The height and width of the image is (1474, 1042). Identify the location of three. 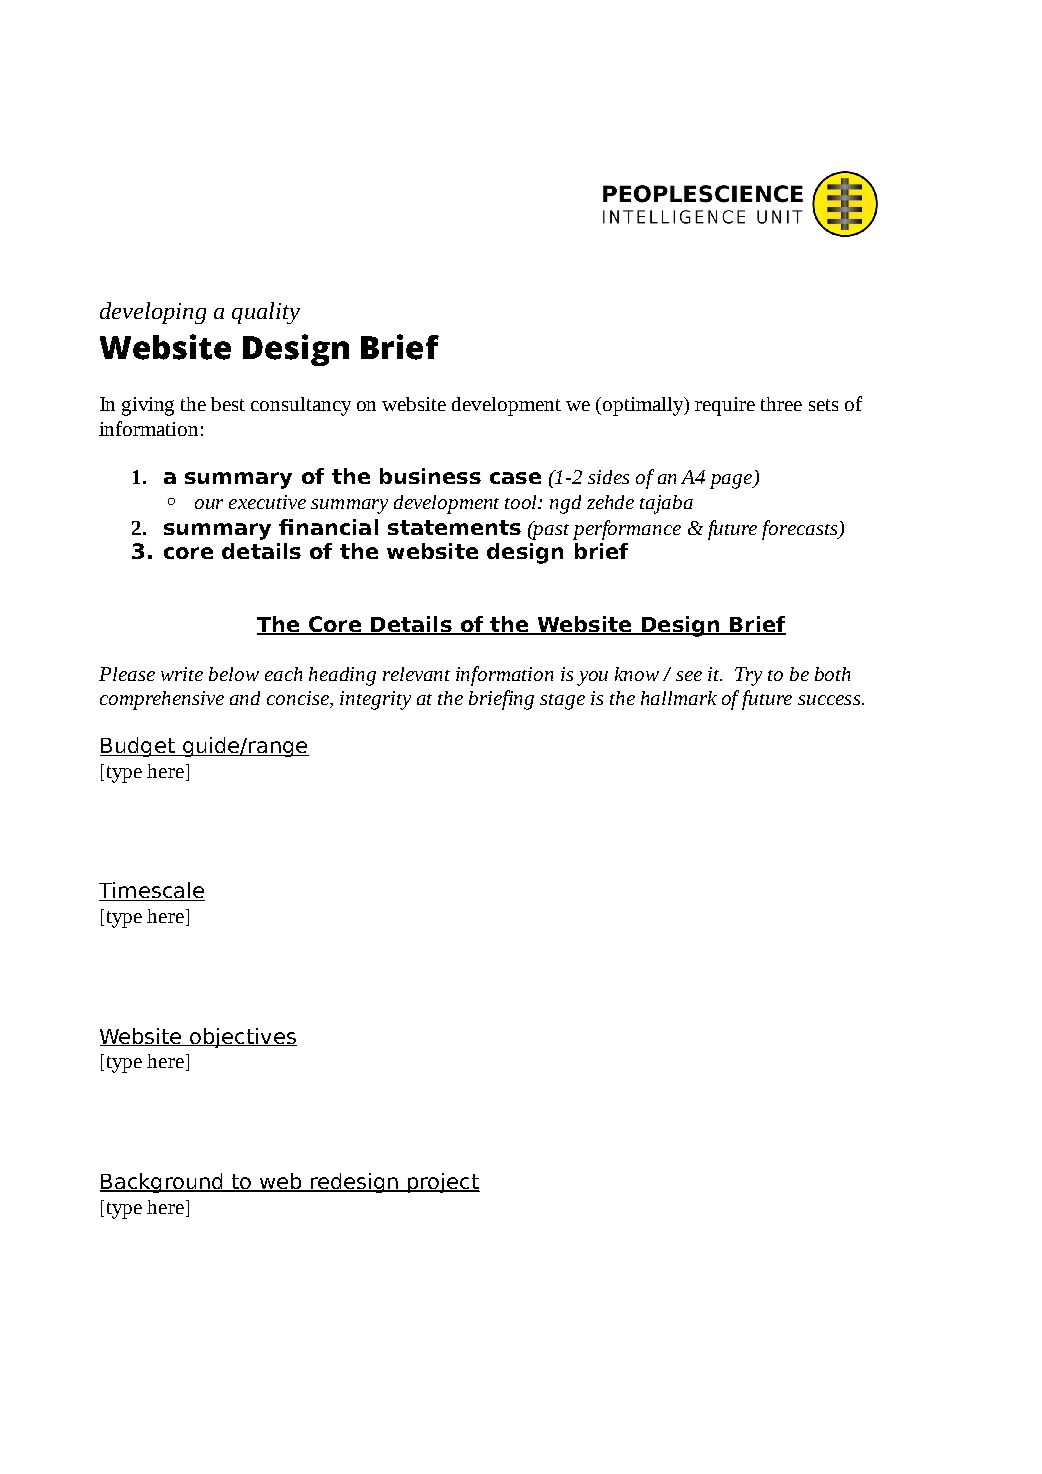
(781, 404).
